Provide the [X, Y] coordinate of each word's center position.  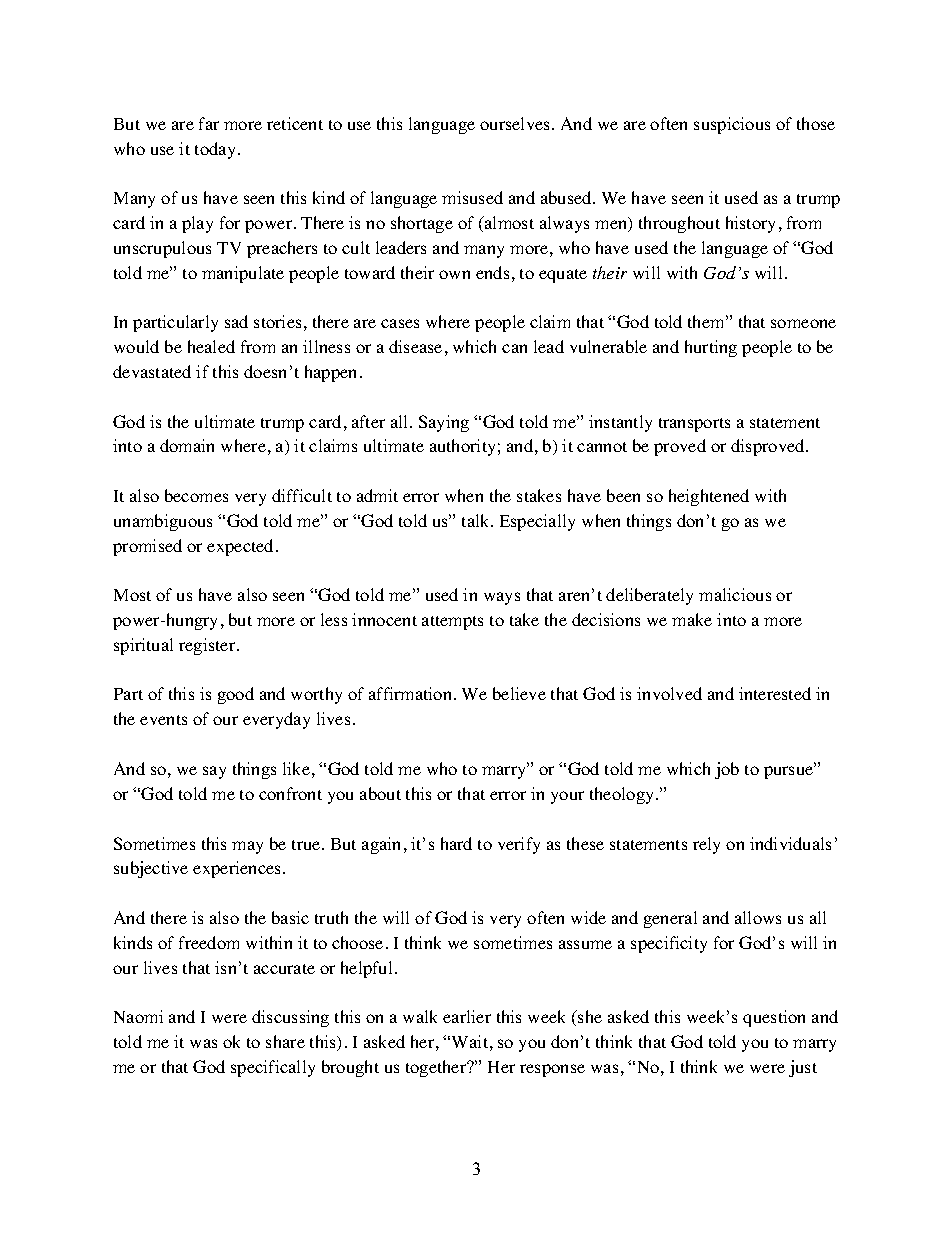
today [215, 150]
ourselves [516, 123]
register [208, 646]
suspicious [732, 125]
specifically [273, 1068]
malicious [735, 594]
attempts [452, 623]
